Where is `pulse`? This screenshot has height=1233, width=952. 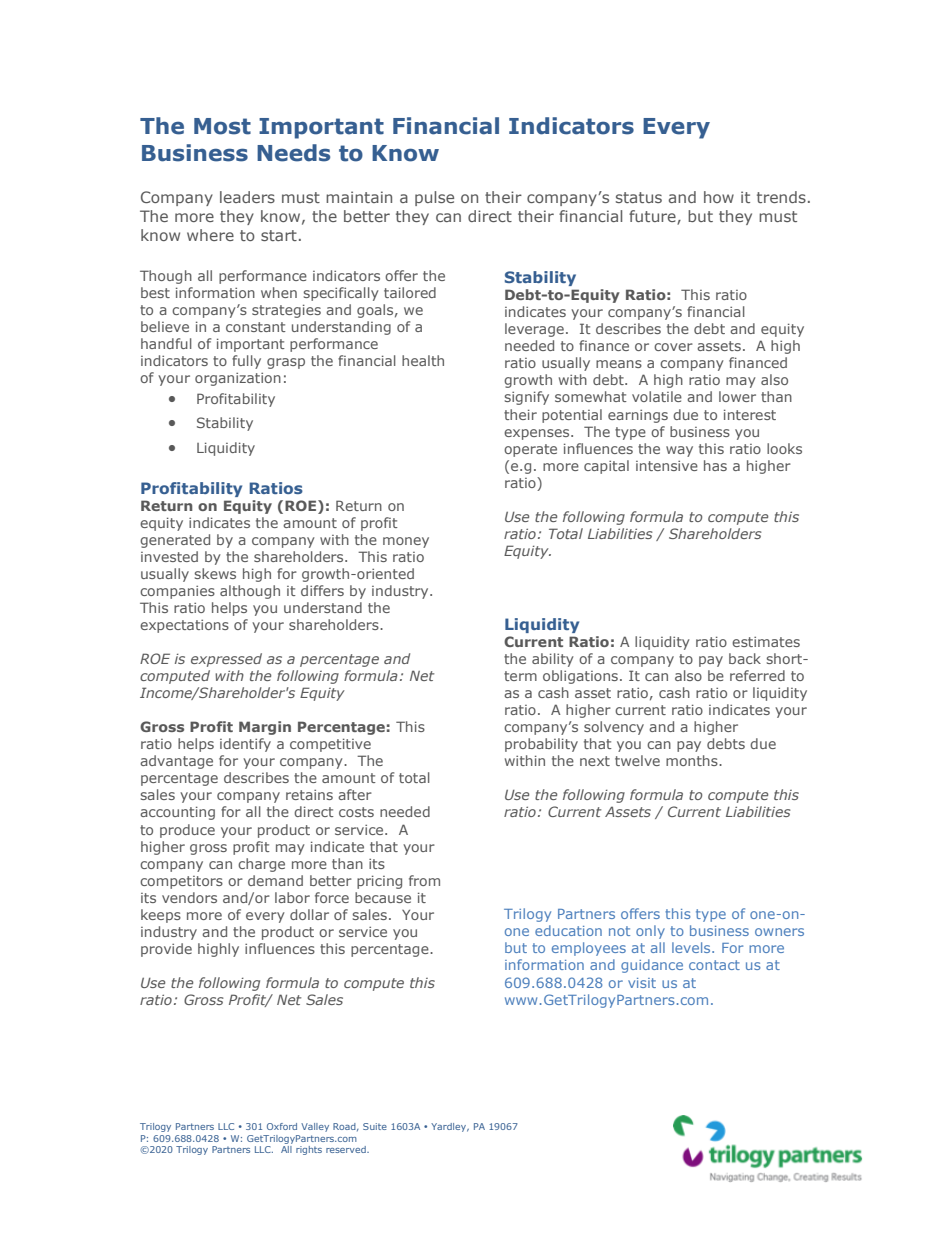 pulse is located at coordinates (434, 198).
